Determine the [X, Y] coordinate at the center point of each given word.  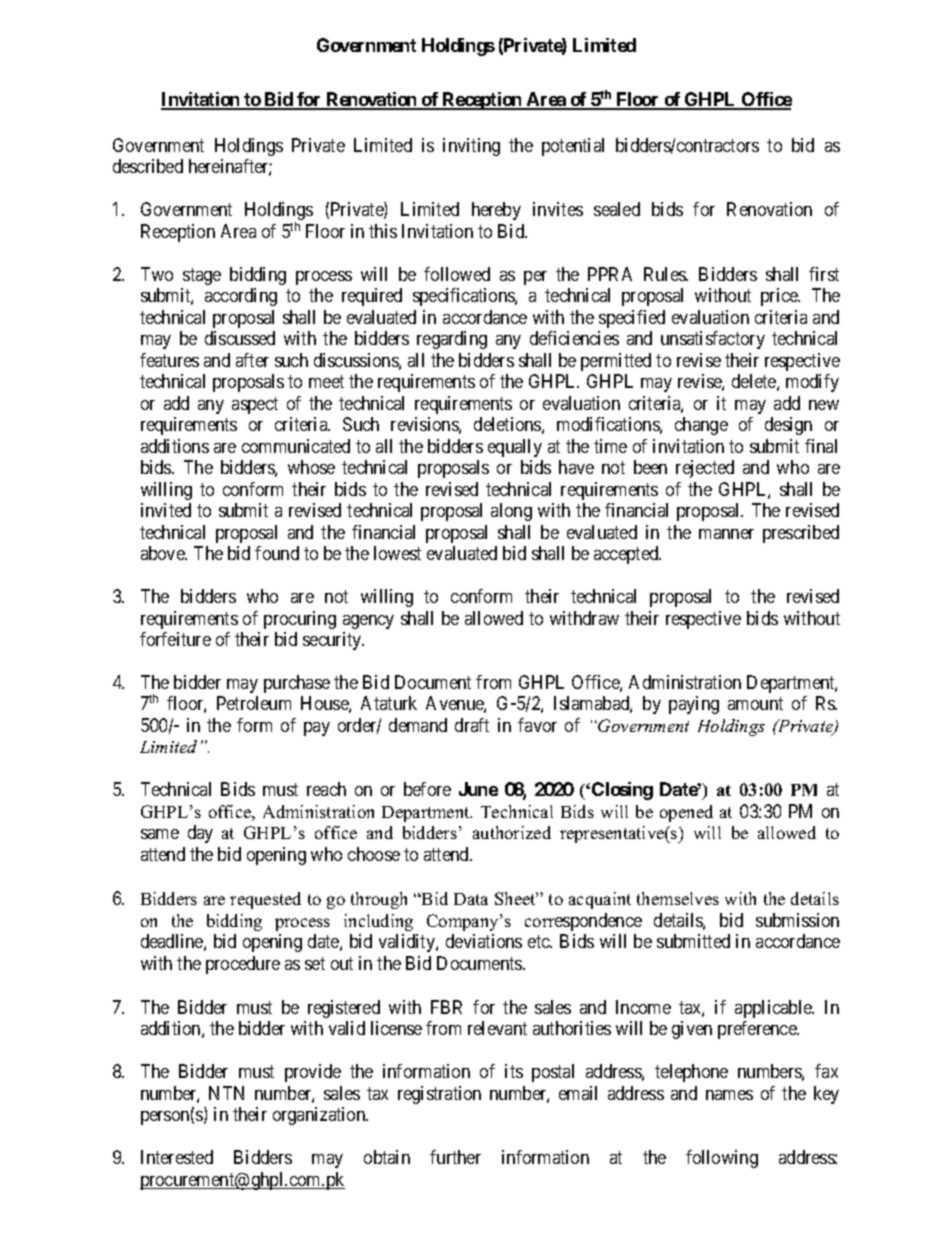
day [200, 834]
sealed [617, 209]
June [478, 789]
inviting [471, 147]
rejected [705, 469]
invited [166, 510]
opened [686, 813]
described [148, 166]
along [511, 512]
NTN [226, 1093]
